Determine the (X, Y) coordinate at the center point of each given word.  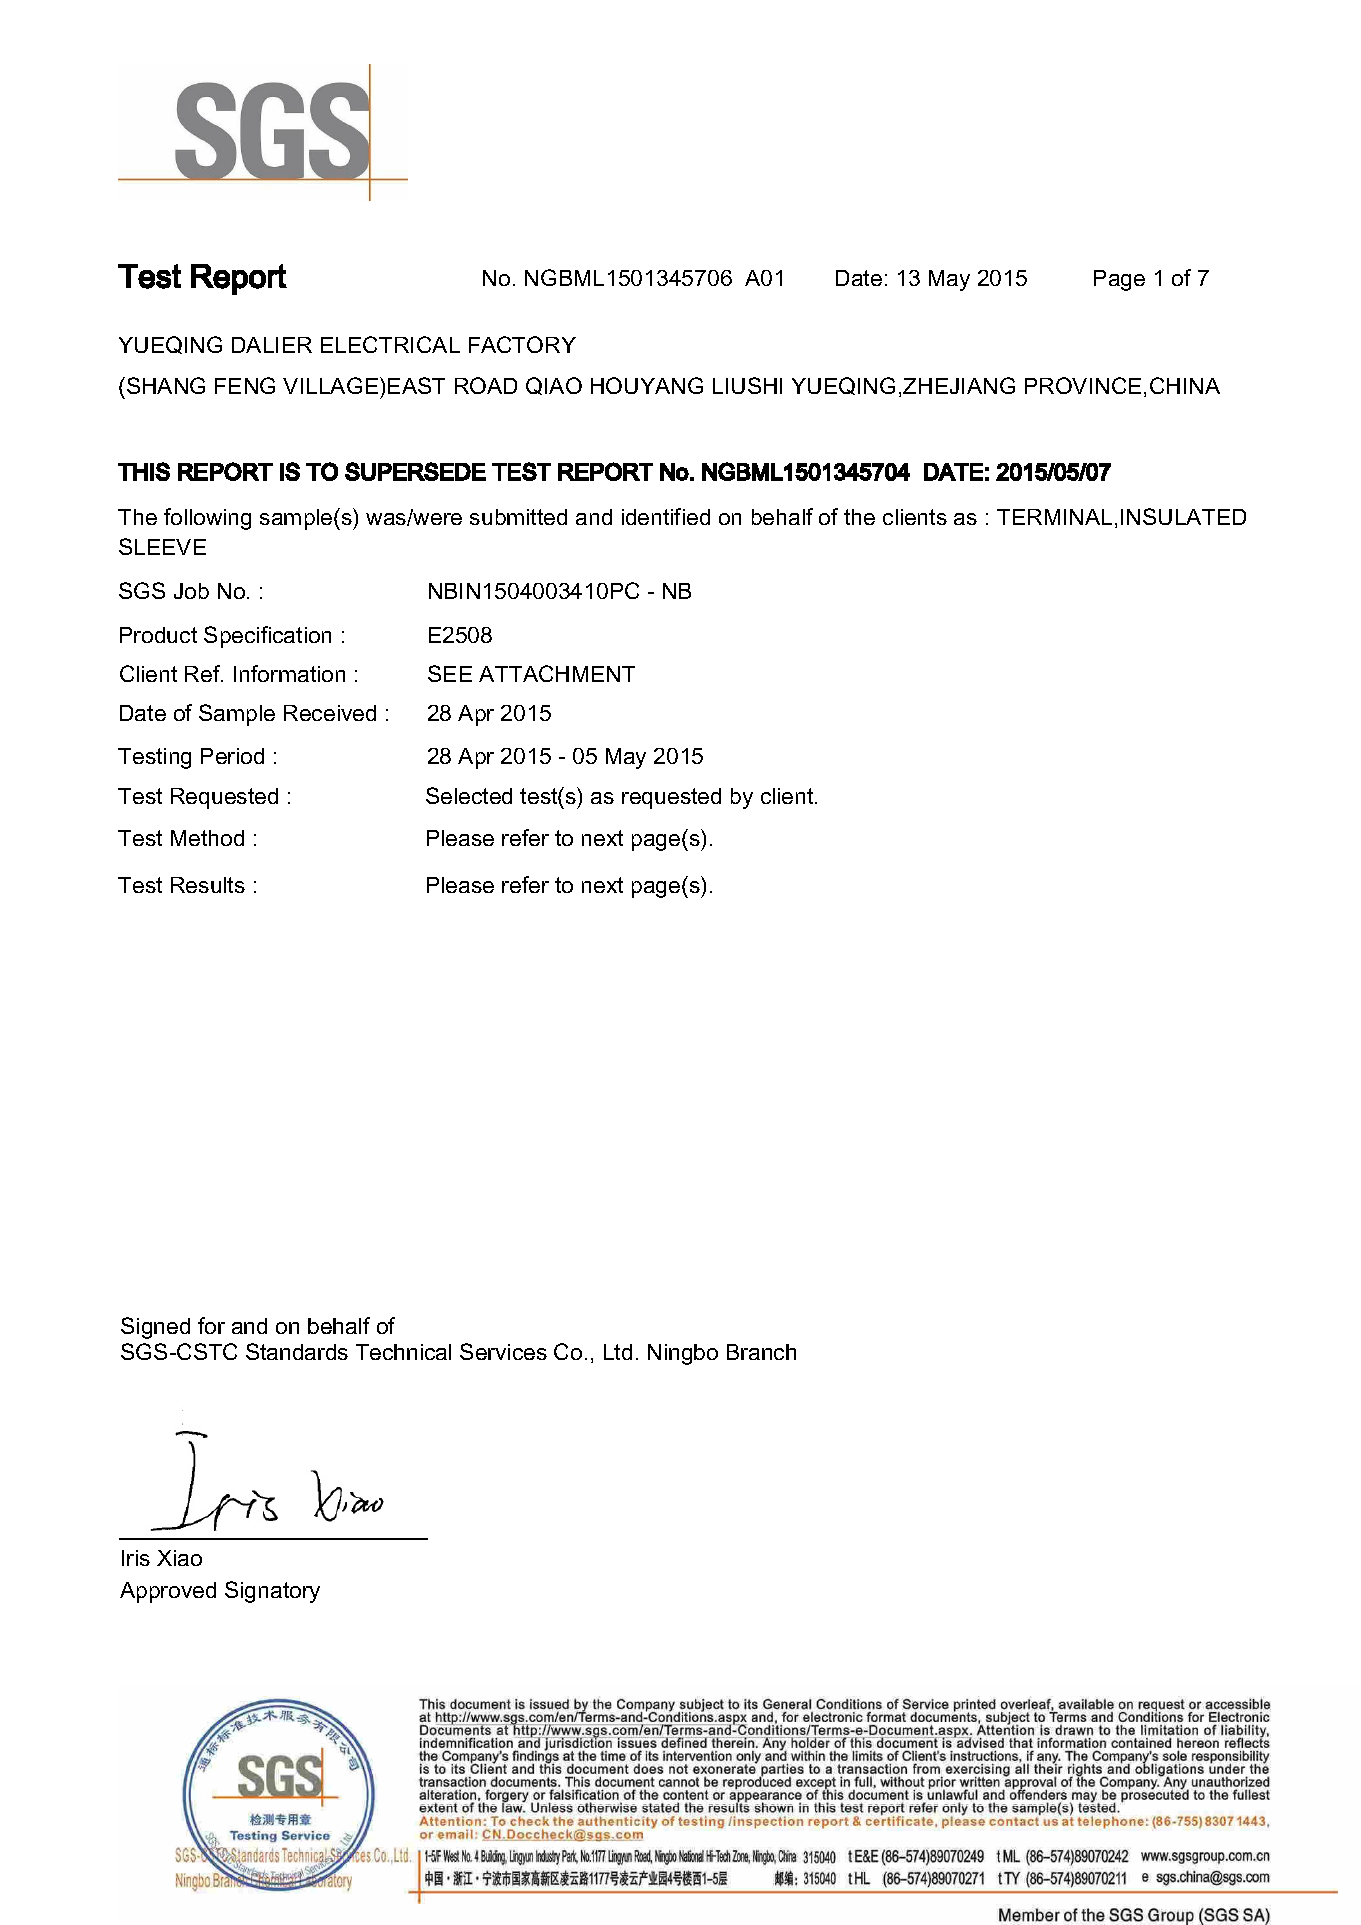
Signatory (272, 1592)
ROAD (486, 385)
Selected (469, 795)
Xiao (179, 1558)
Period (232, 756)
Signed (155, 1328)
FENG (245, 385)
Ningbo (683, 1354)
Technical (403, 1352)
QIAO (554, 386)
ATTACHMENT (557, 673)
